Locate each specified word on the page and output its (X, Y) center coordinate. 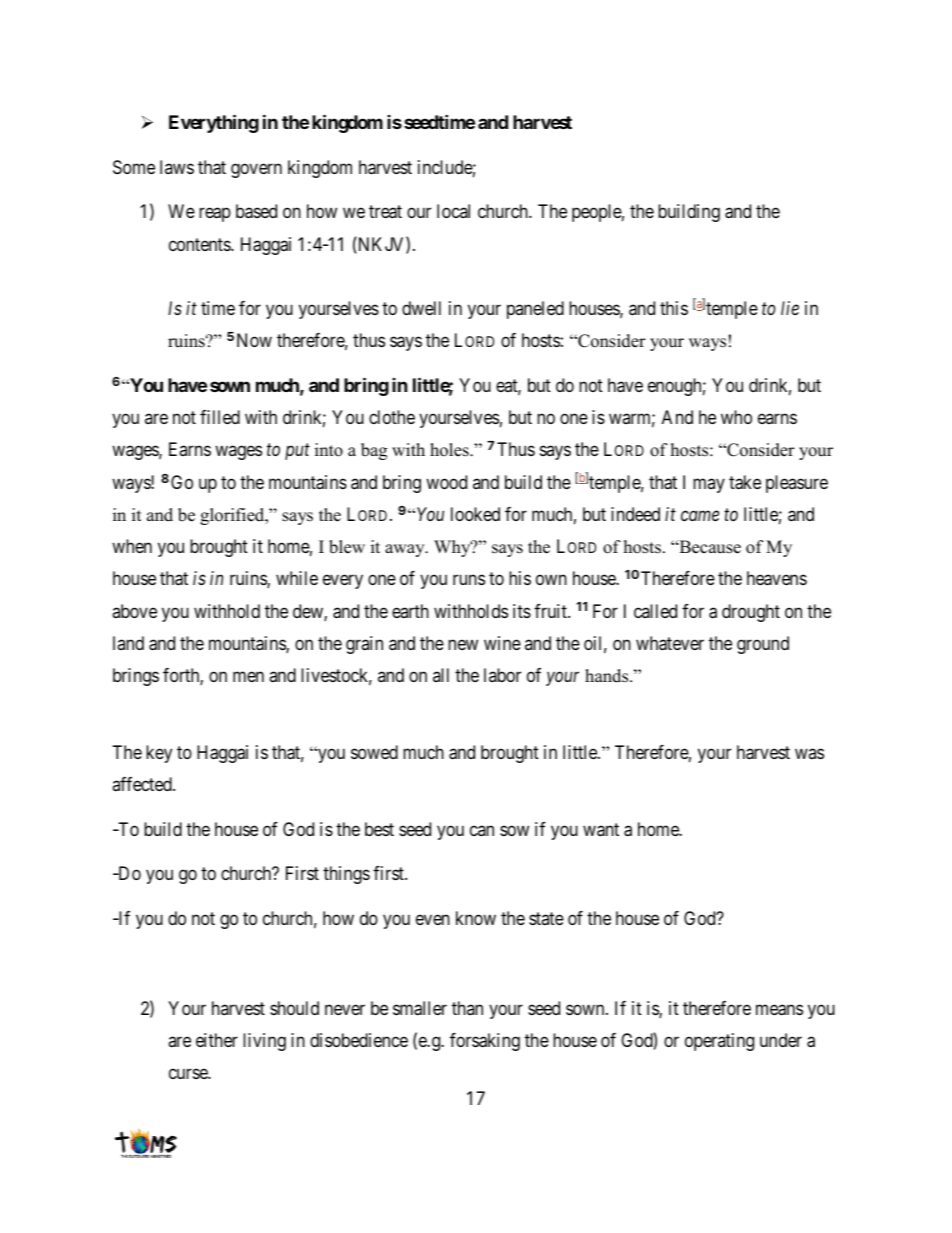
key (159, 754)
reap (215, 215)
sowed (374, 752)
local (453, 211)
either (217, 1040)
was (809, 753)
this (674, 308)
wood (446, 482)
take (745, 482)
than (467, 1008)
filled (220, 417)
